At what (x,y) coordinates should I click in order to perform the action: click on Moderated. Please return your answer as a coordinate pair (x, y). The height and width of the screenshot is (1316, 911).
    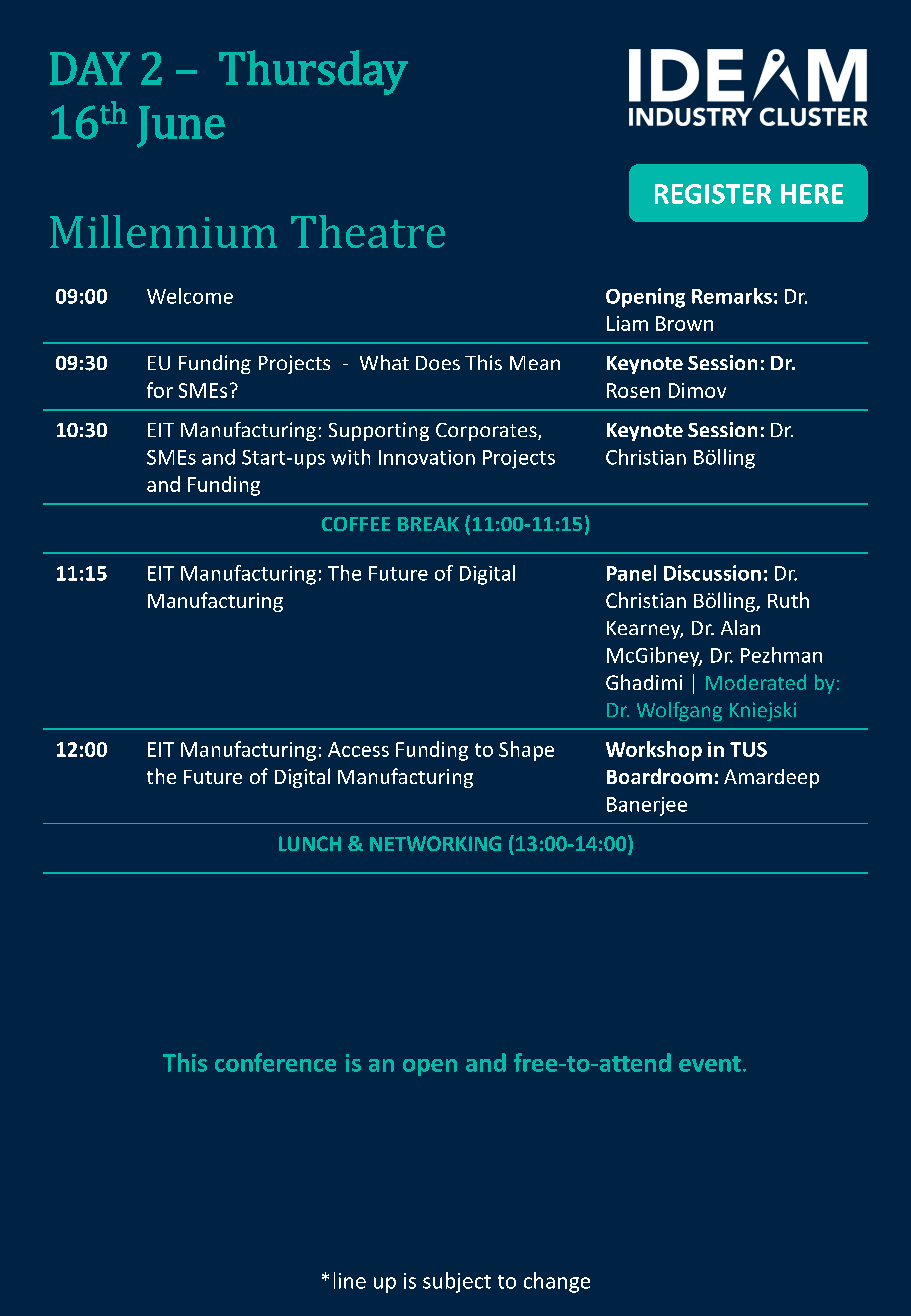
    Looking at the image, I should click on (756, 682).
